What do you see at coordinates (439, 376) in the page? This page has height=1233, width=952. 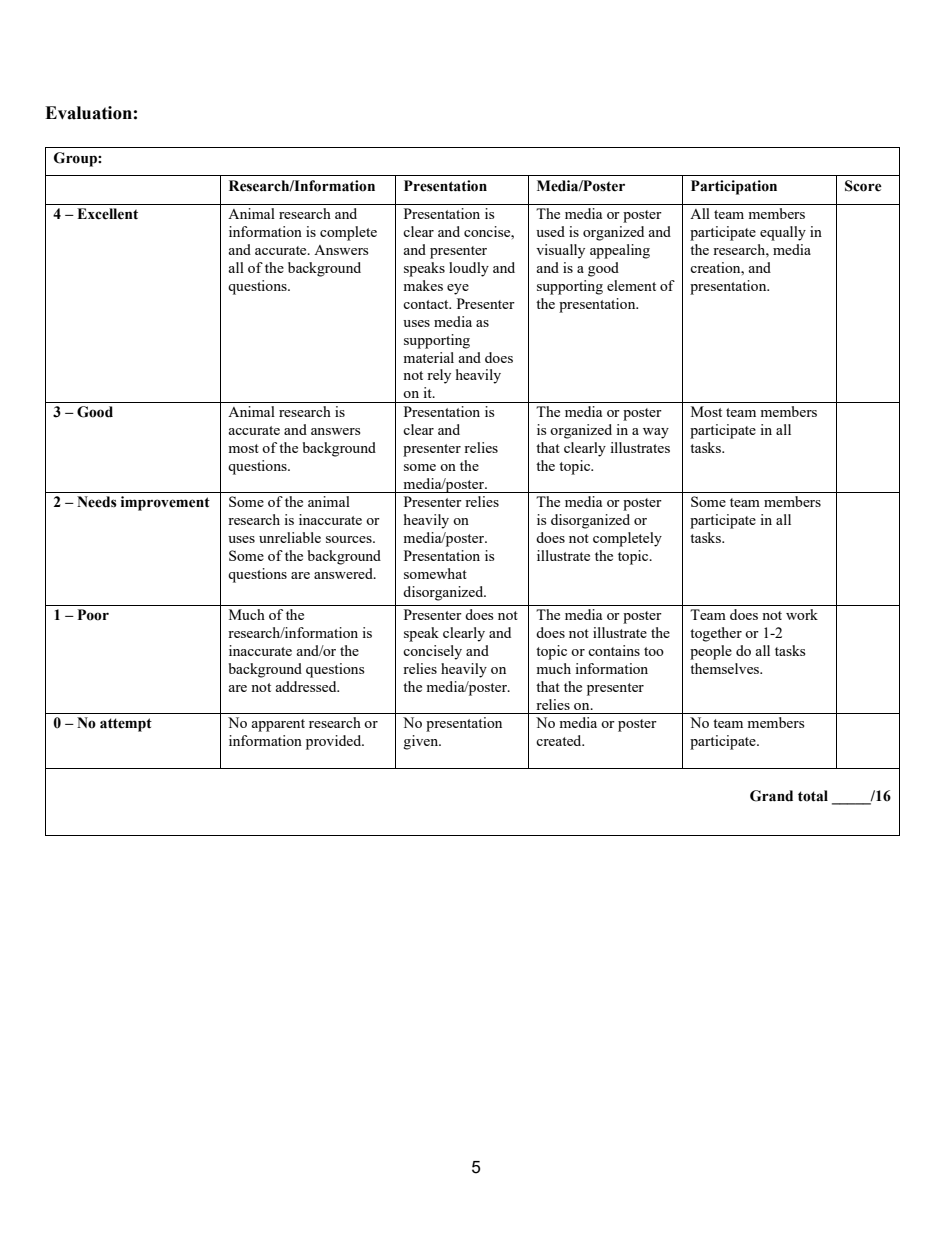 I see `rely` at bounding box center [439, 376].
